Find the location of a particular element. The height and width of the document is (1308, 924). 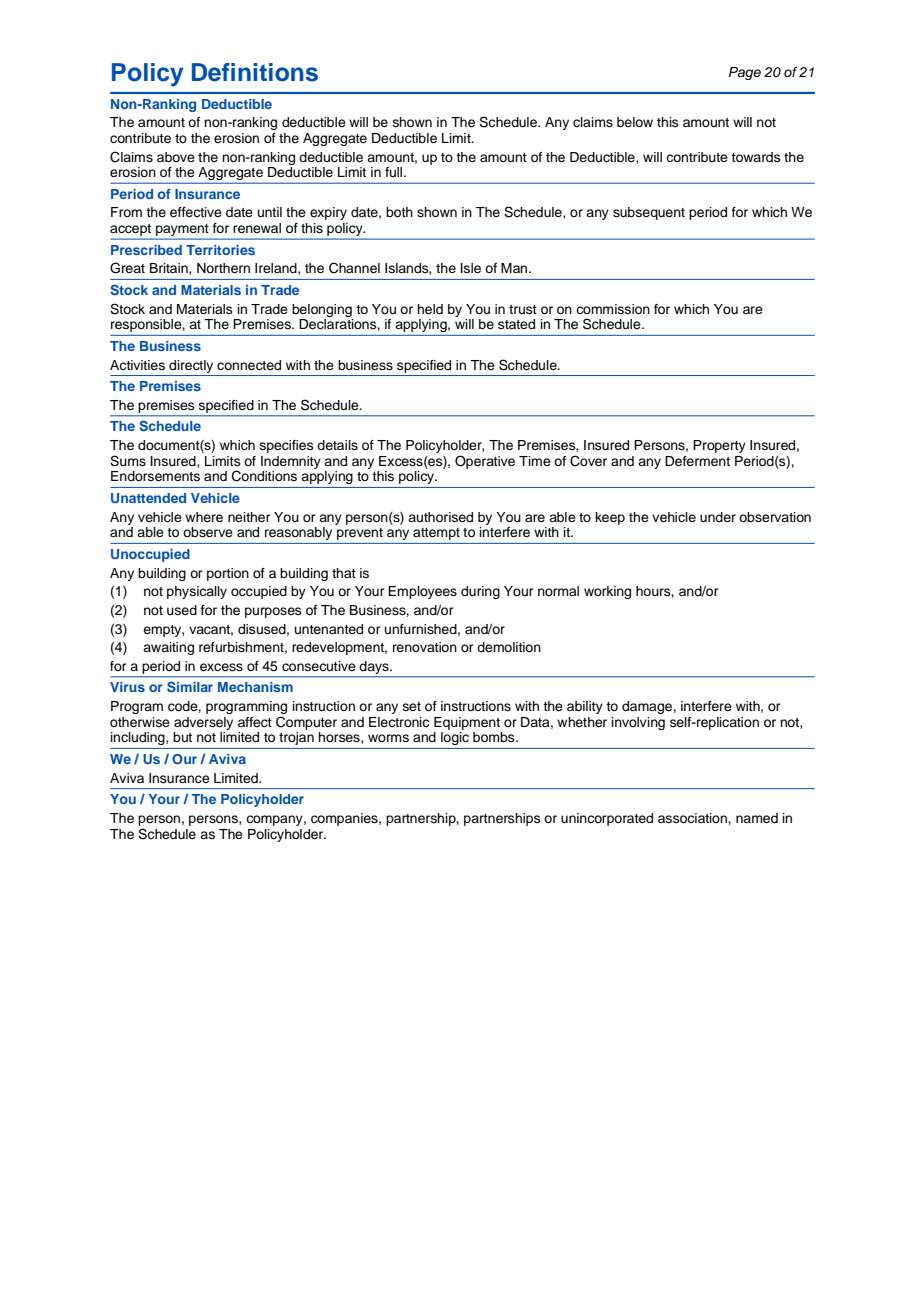

physically is located at coordinates (197, 592).
